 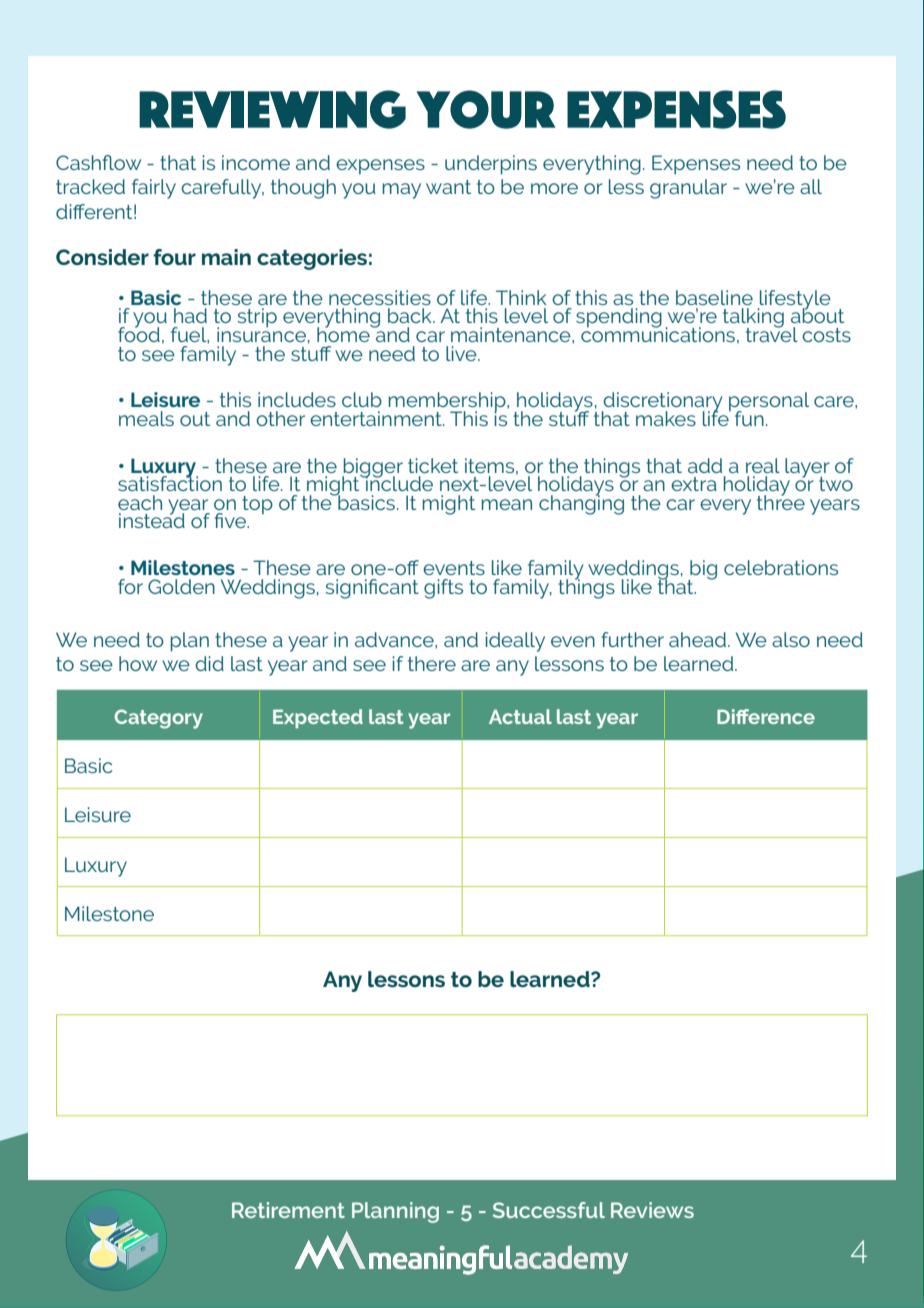 I want to click on Category, so click(x=158, y=719).
